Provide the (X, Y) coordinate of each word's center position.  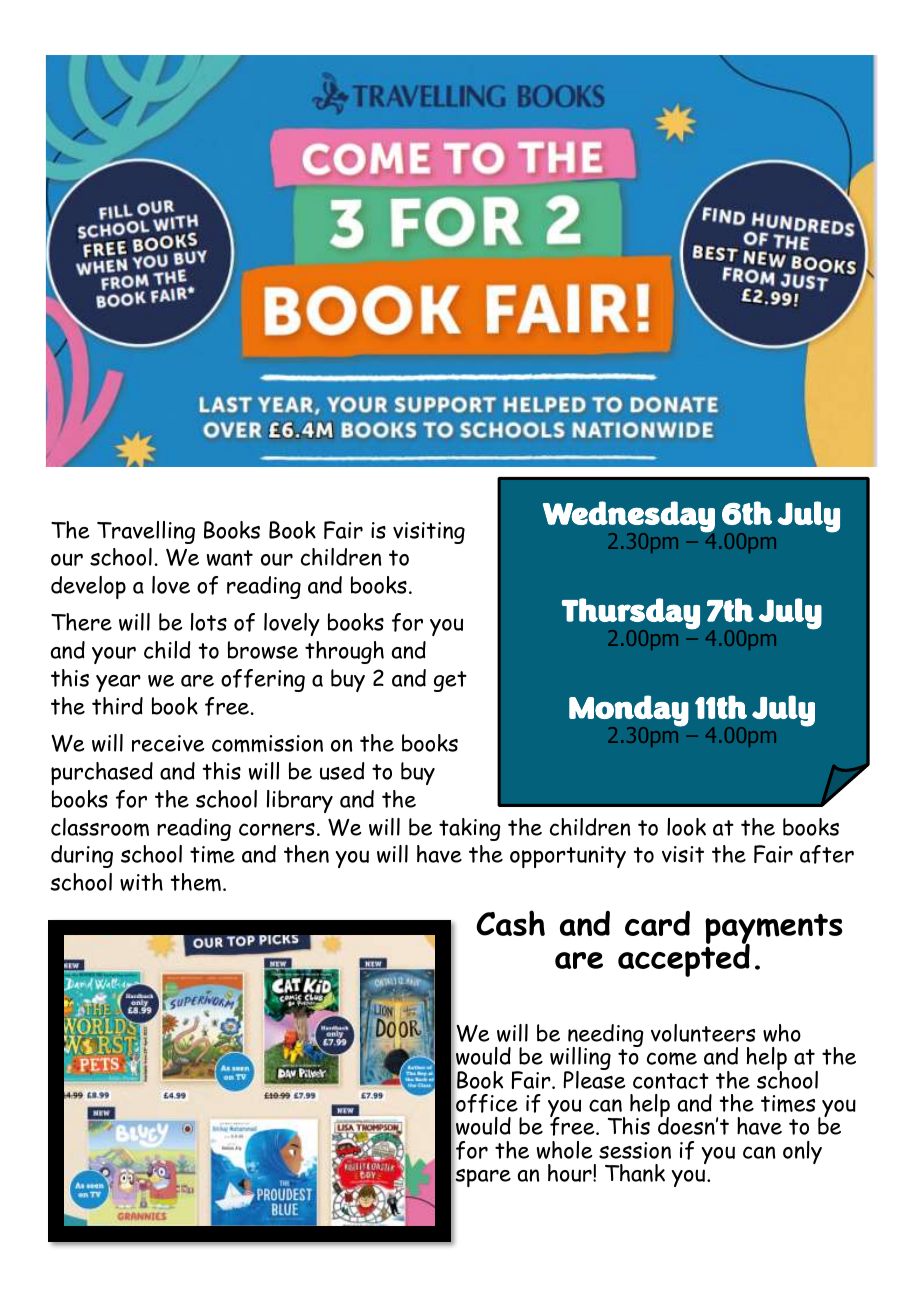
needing (605, 1037)
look (686, 827)
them (195, 882)
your (114, 655)
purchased (102, 773)
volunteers (703, 1033)
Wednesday (629, 517)
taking (470, 829)
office (487, 1103)
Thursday (631, 614)
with (141, 882)
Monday (629, 712)
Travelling (146, 532)
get (450, 681)
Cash (510, 923)
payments (774, 930)
